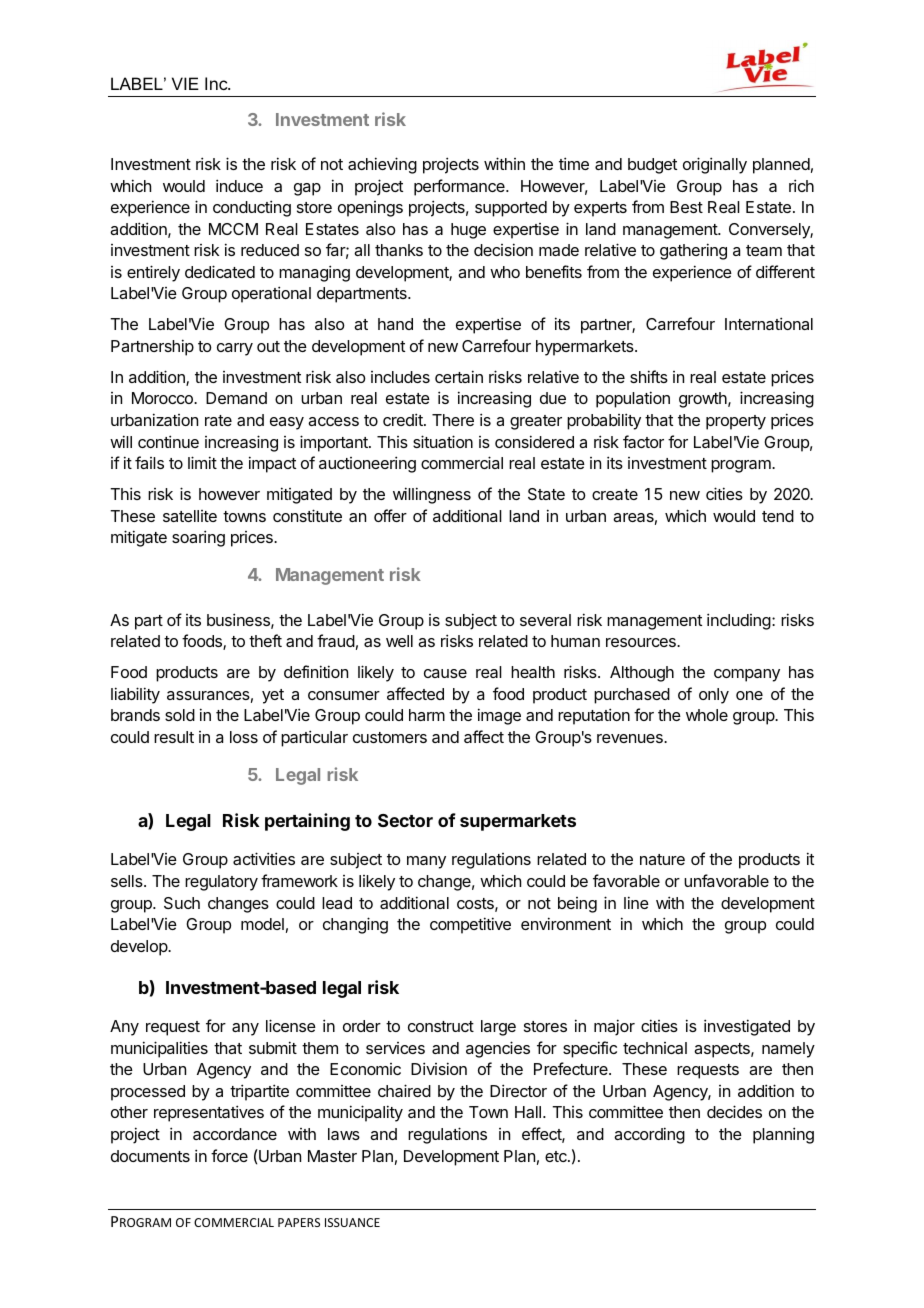 The height and width of the screenshot is (1308, 924). I want to click on performance, so click(460, 187).
